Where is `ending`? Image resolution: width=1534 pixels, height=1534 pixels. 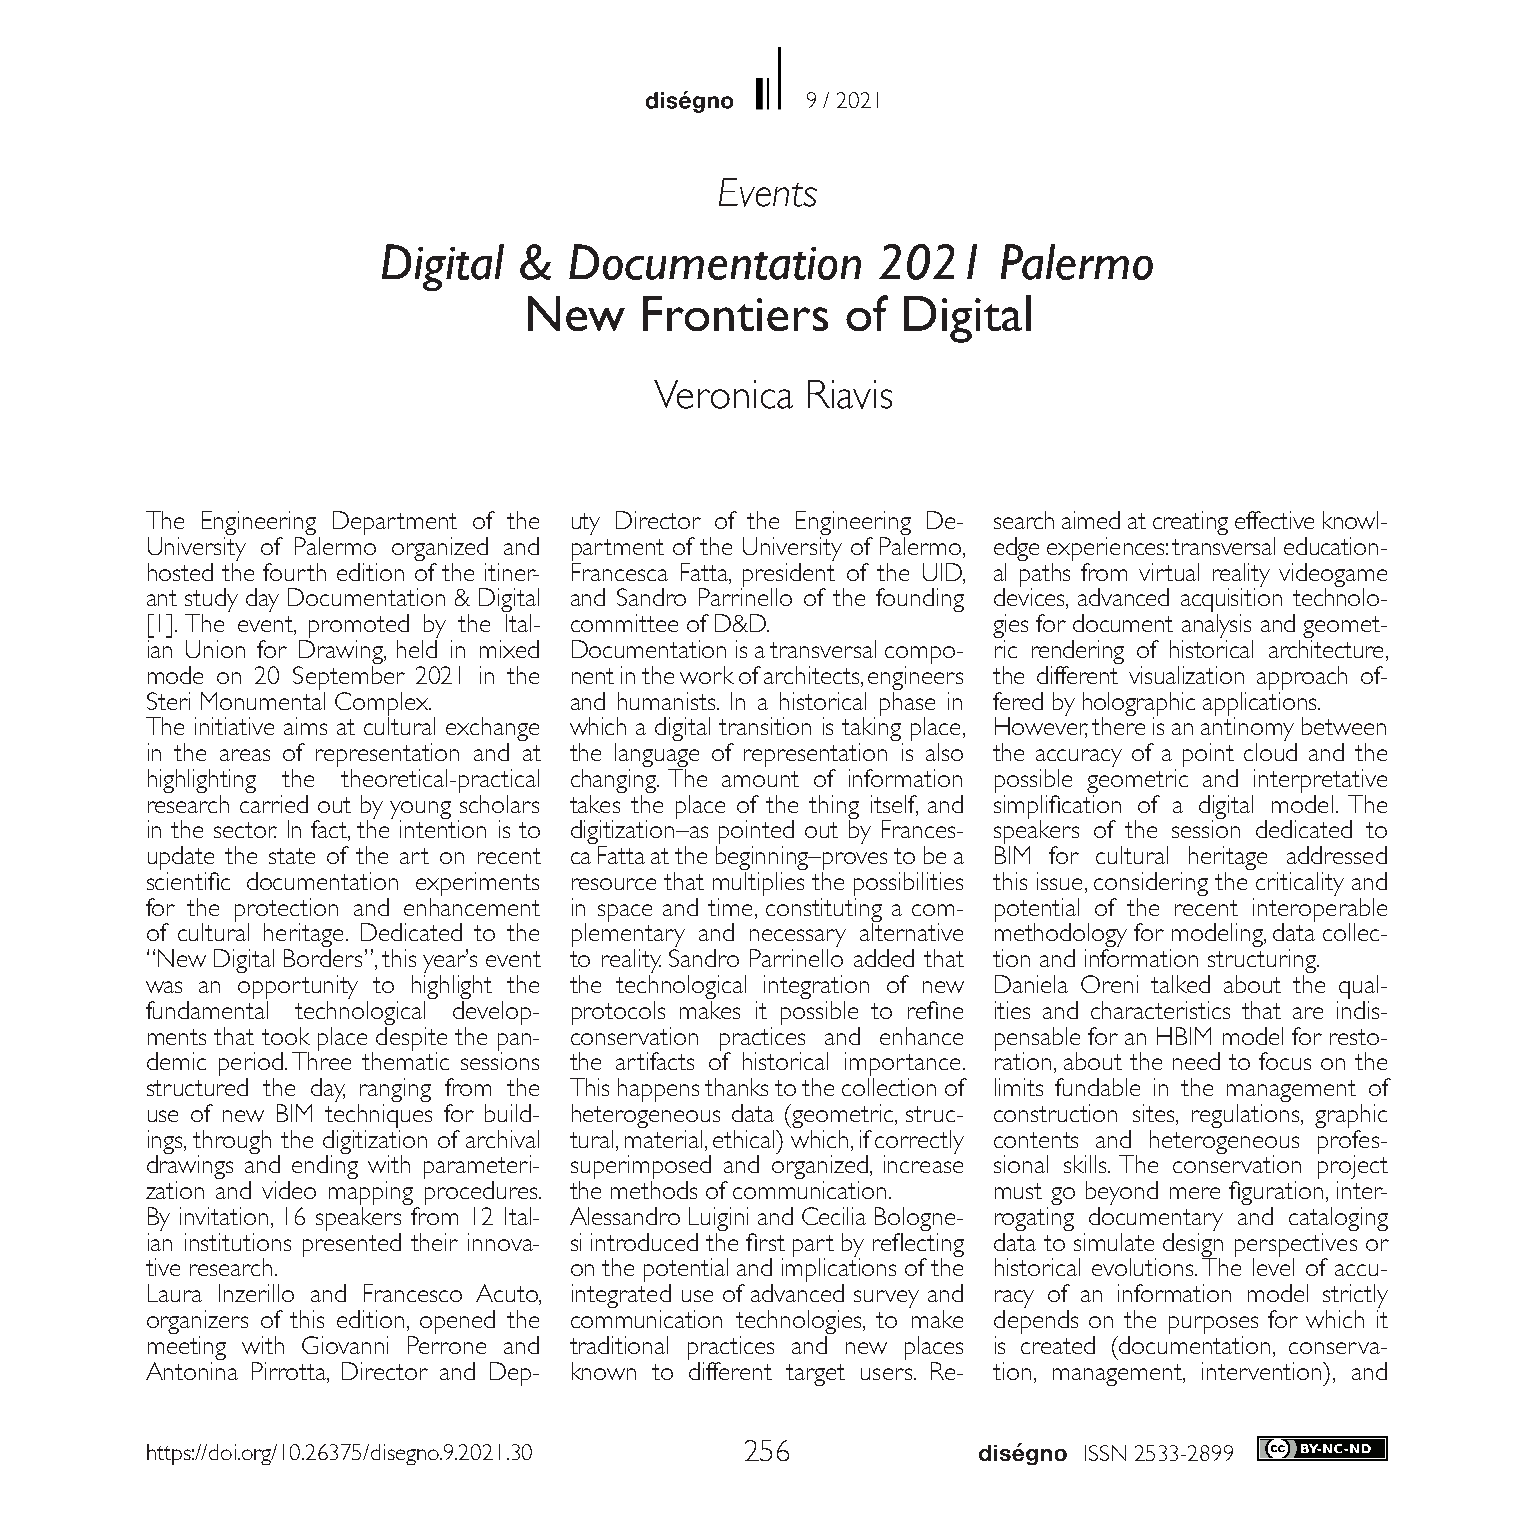 ending is located at coordinates (325, 1166).
